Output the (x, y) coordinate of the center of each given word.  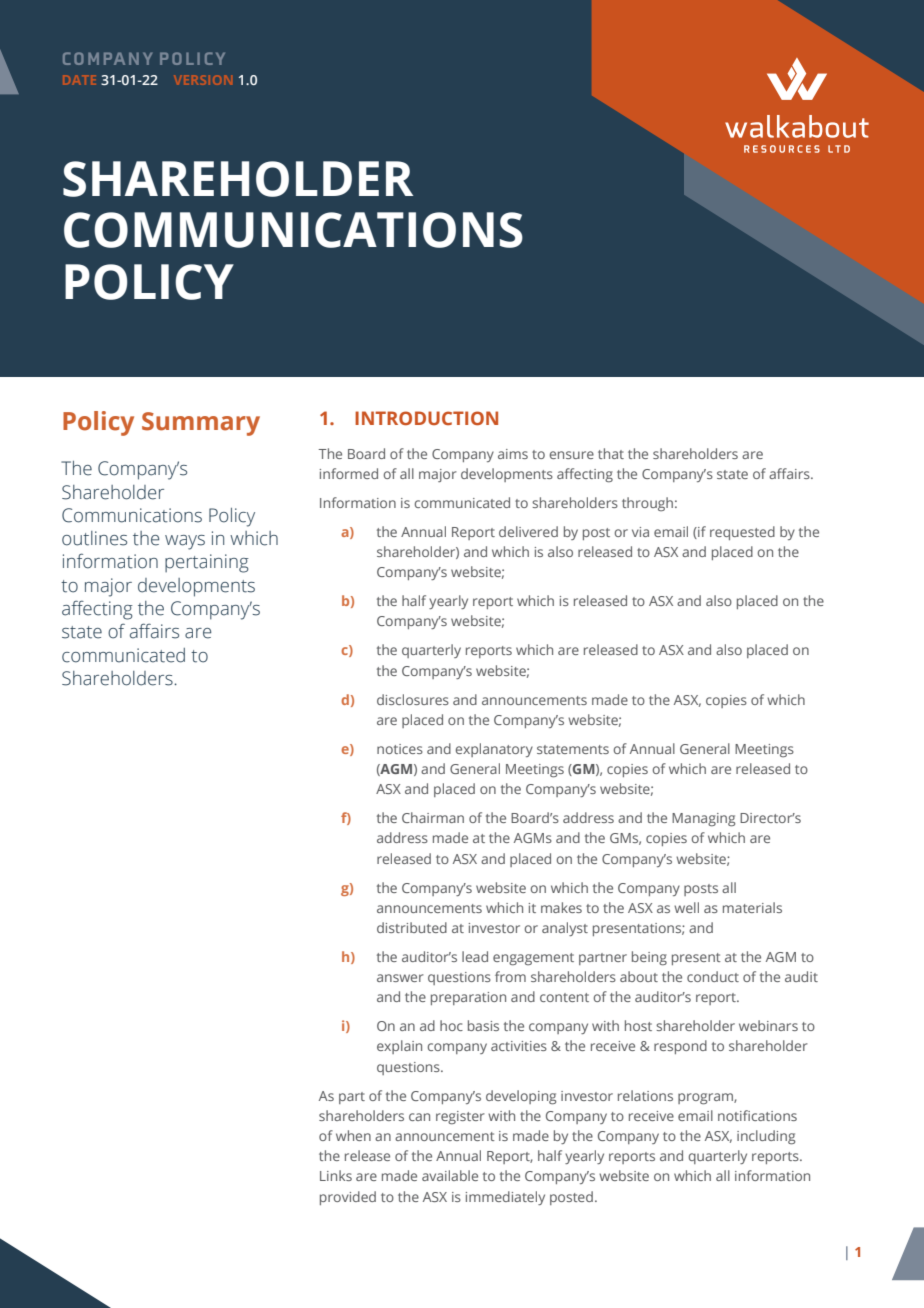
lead (475, 956)
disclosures (413, 699)
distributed (412, 927)
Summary (201, 424)
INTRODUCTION (426, 418)
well (686, 907)
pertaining (207, 563)
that (611, 453)
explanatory (494, 750)
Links (336, 1175)
